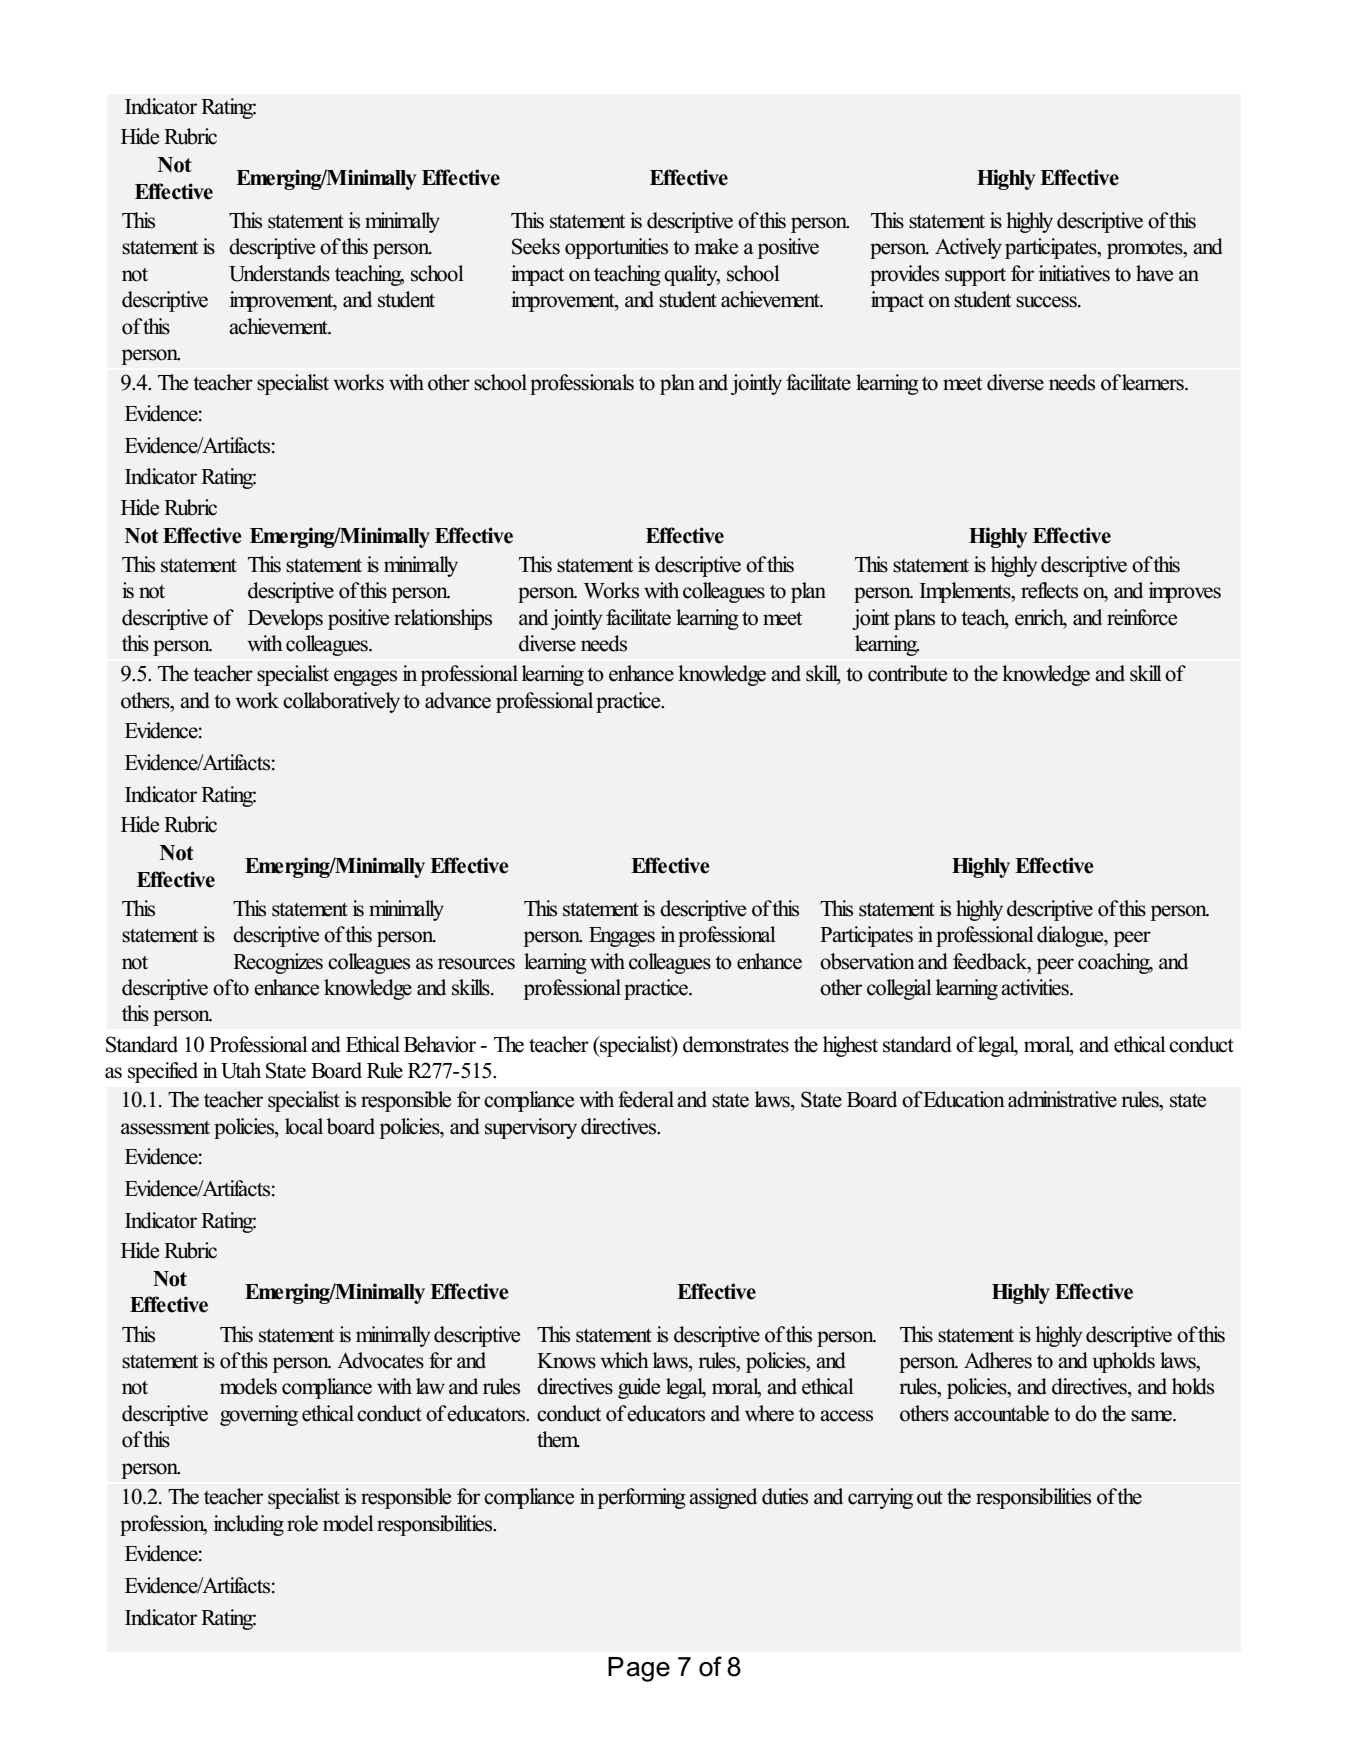 The image size is (1348, 1745). I want to click on activities, so click(1036, 987).
